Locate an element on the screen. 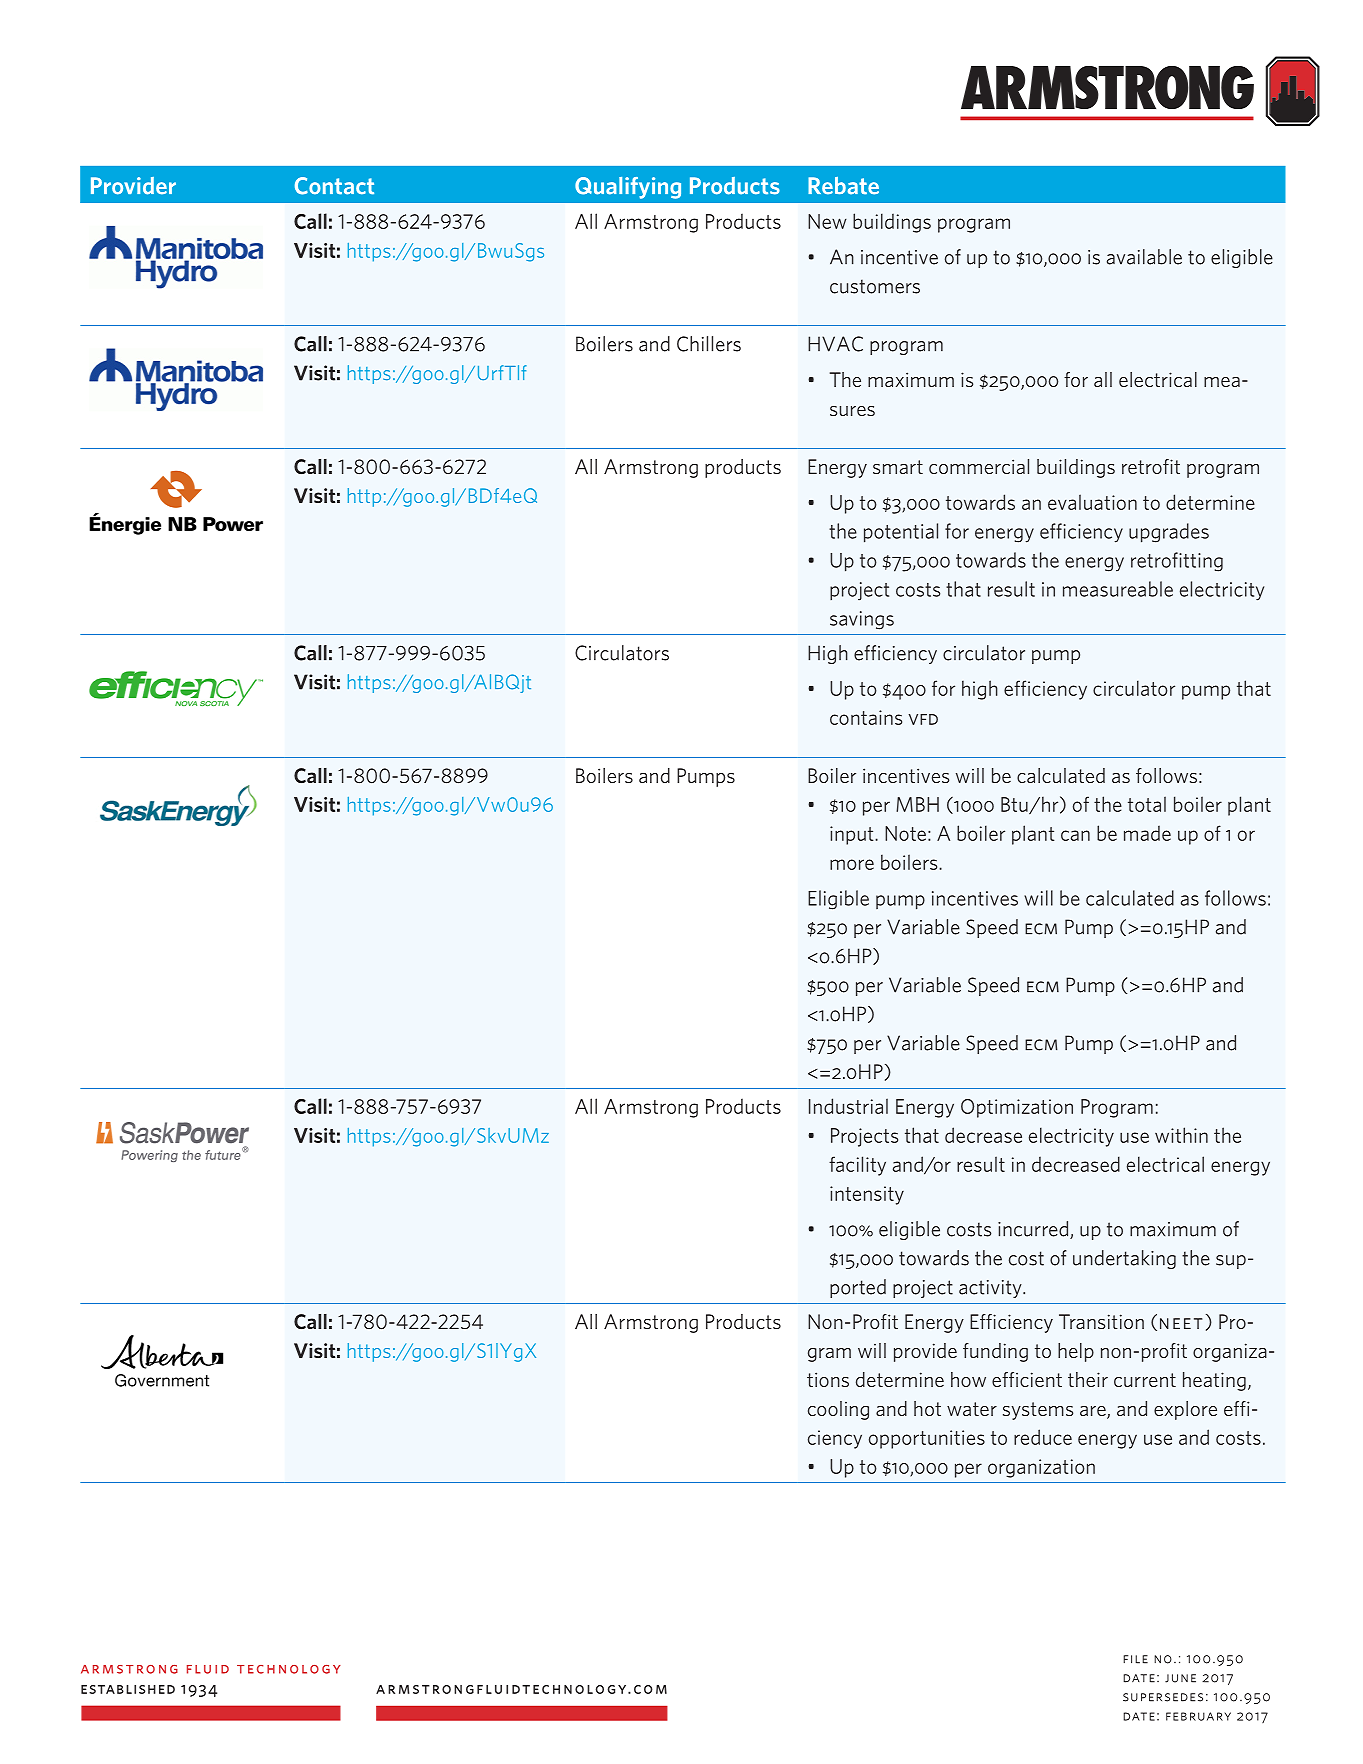  savings is located at coordinates (862, 620).
